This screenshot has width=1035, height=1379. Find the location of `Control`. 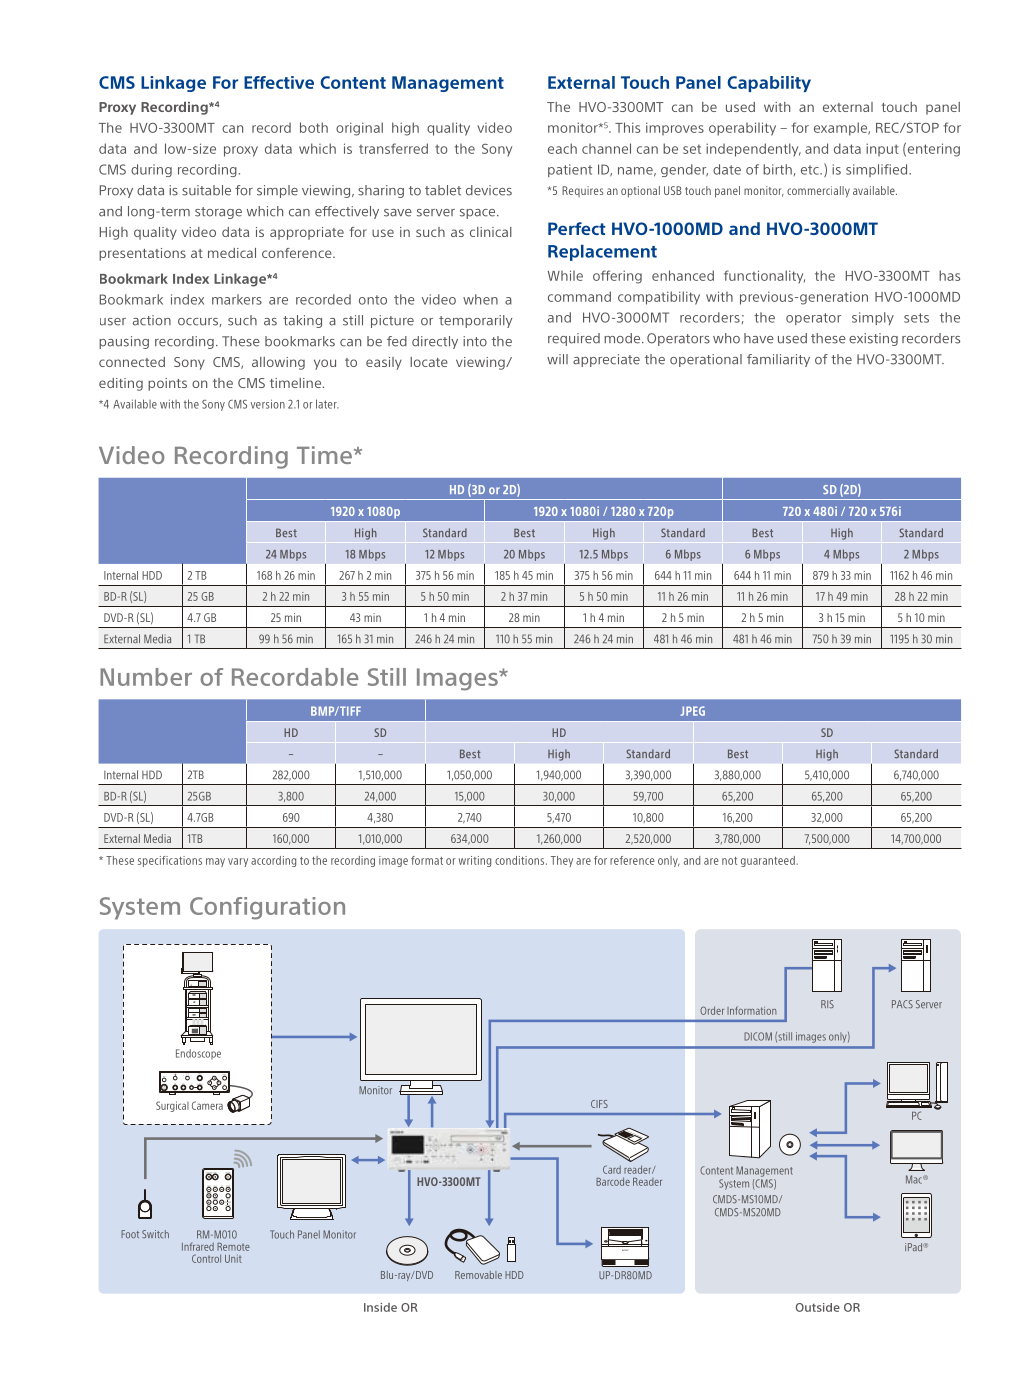

Control is located at coordinates (206, 1258).
